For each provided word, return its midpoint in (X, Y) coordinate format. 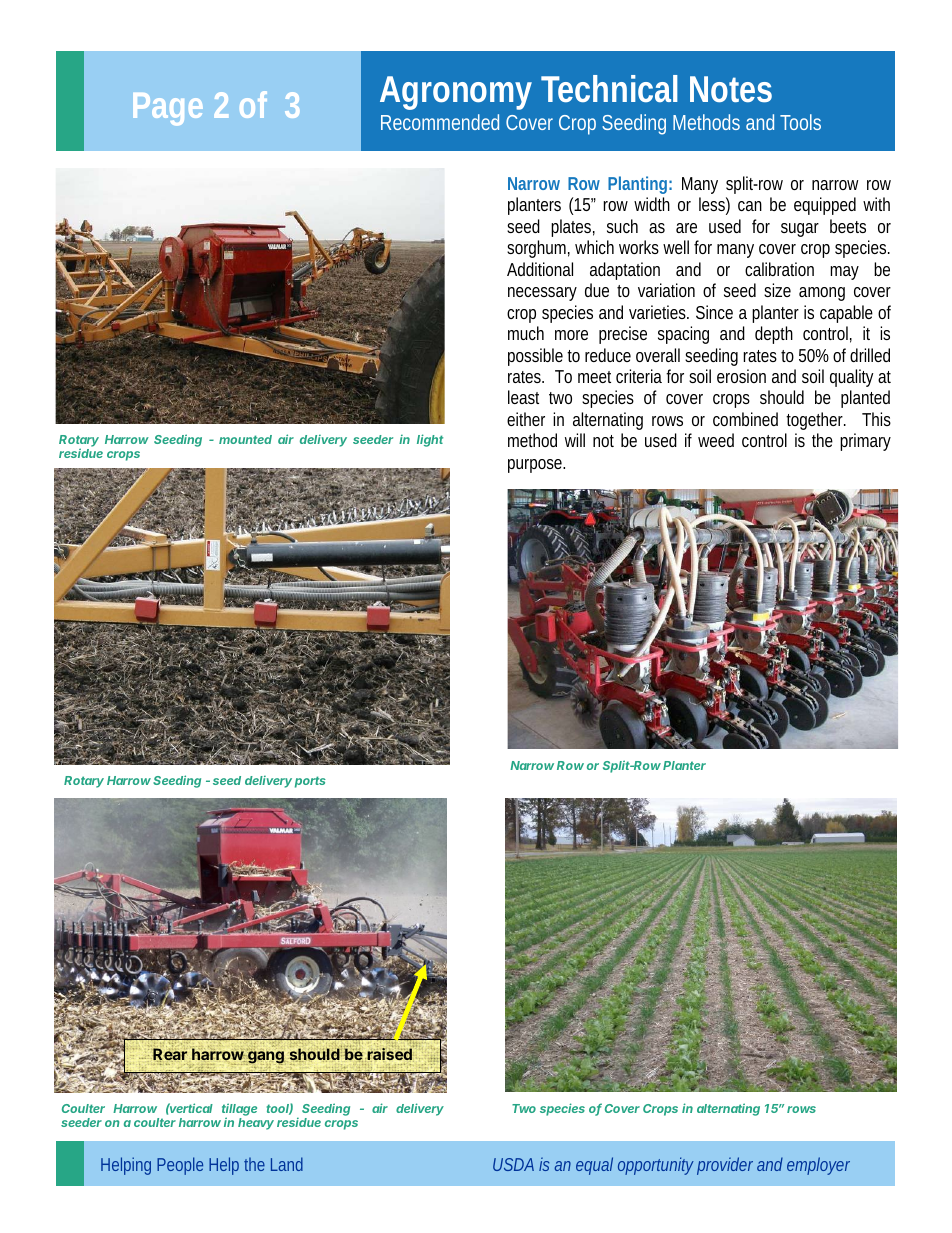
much (526, 333)
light (430, 440)
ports (310, 782)
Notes (731, 89)
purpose (536, 466)
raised (388, 1054)
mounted (245, 439)
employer (818, 1166)
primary (865, 442)
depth (774, 335)
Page (168, 109)
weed (716, 440)
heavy (256, 1124)
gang (265, 1057)
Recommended (440, 122)
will (575, 440)
